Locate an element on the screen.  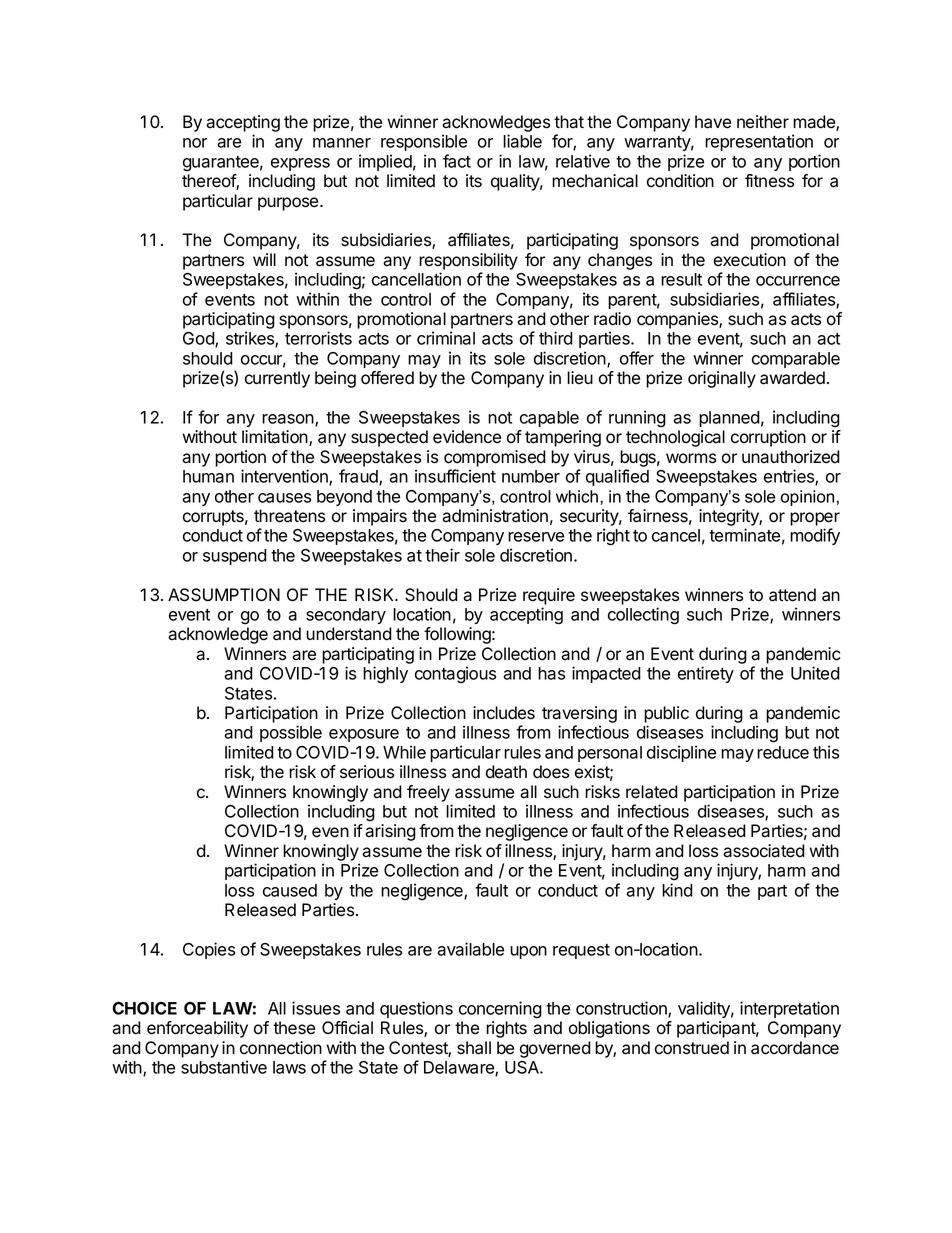
death is located at coordinates (506, 772).
